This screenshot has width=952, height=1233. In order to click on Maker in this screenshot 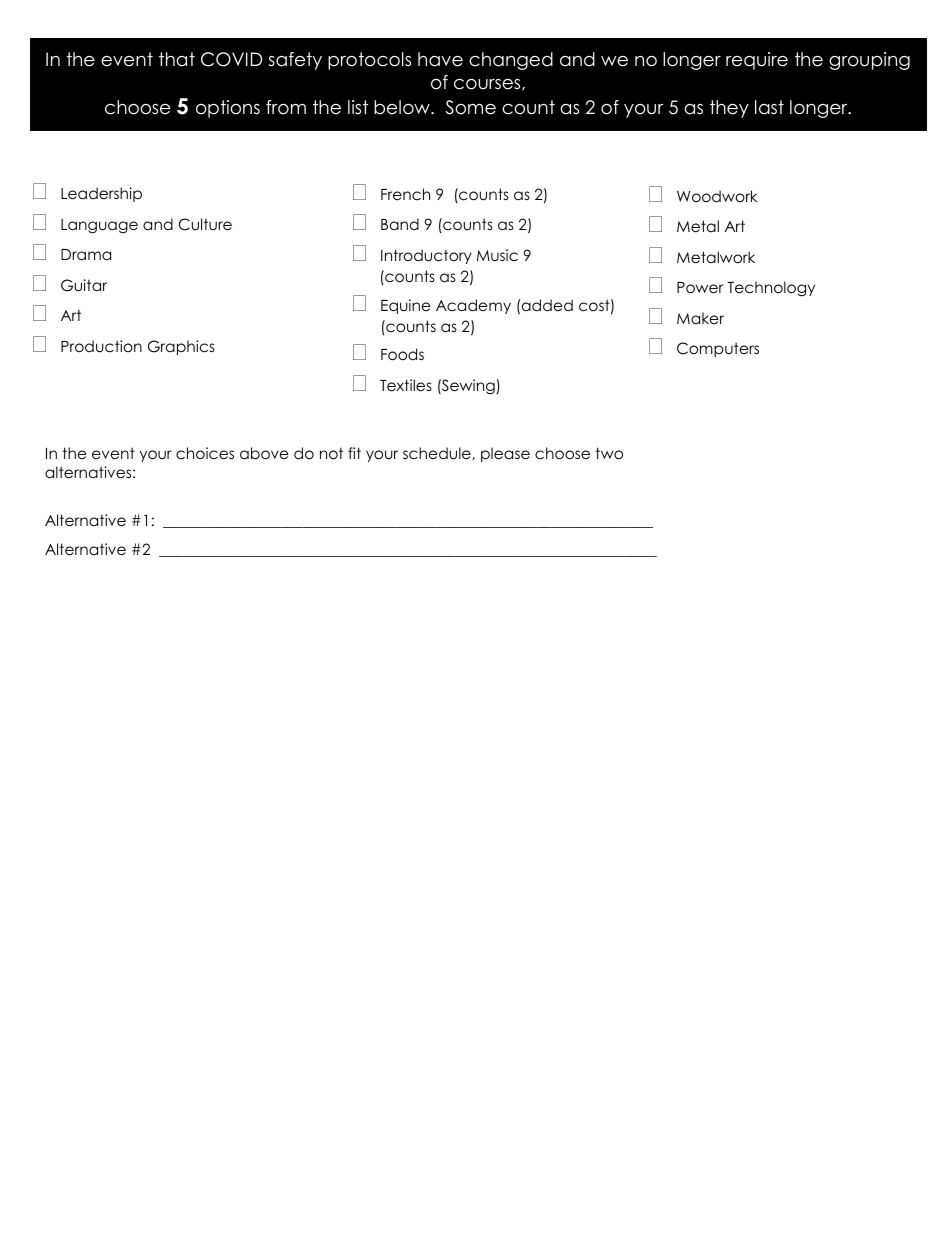, I will do `click(700, 318)`.
